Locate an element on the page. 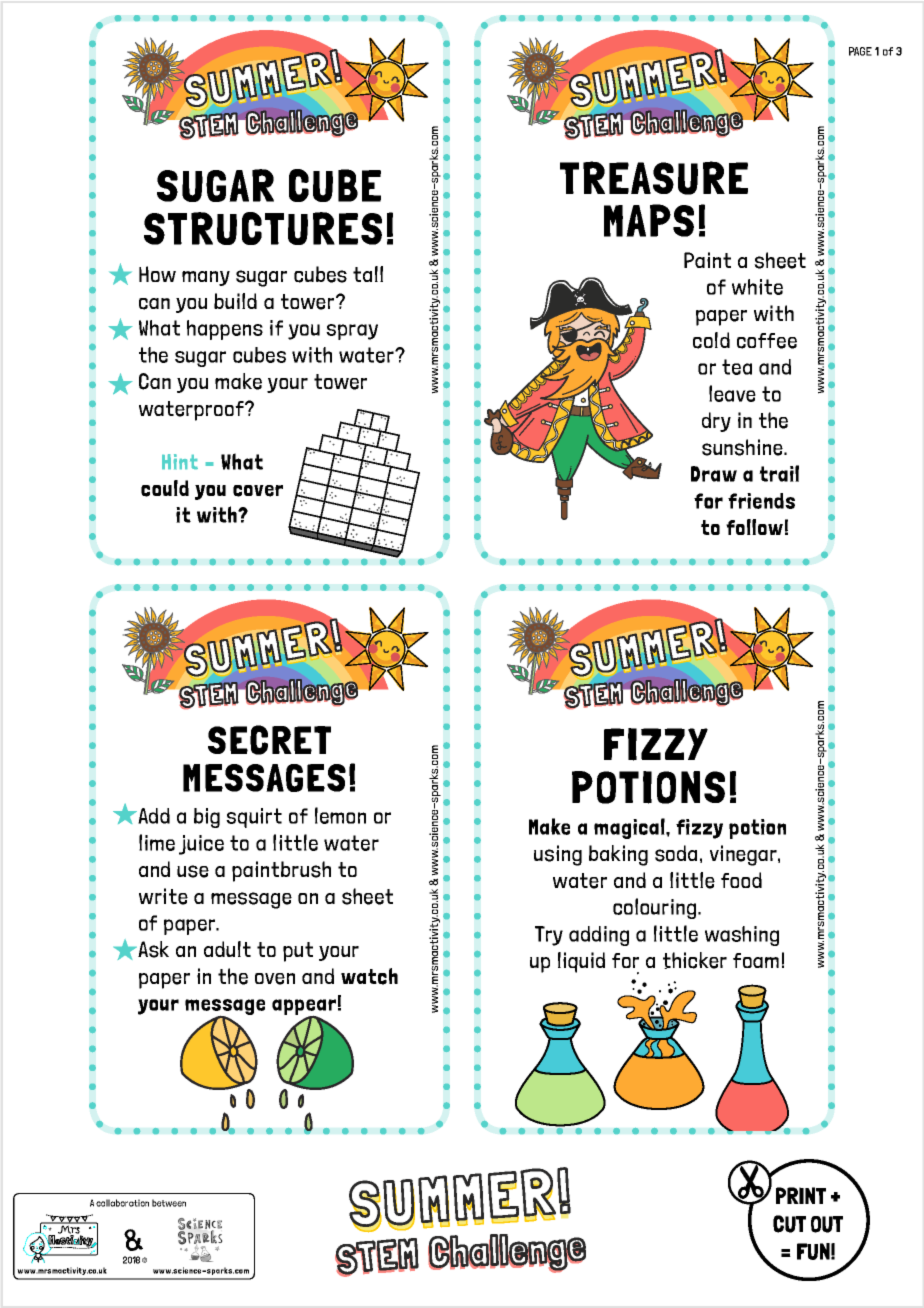  SECRET is located at coordinates (269, 740).
